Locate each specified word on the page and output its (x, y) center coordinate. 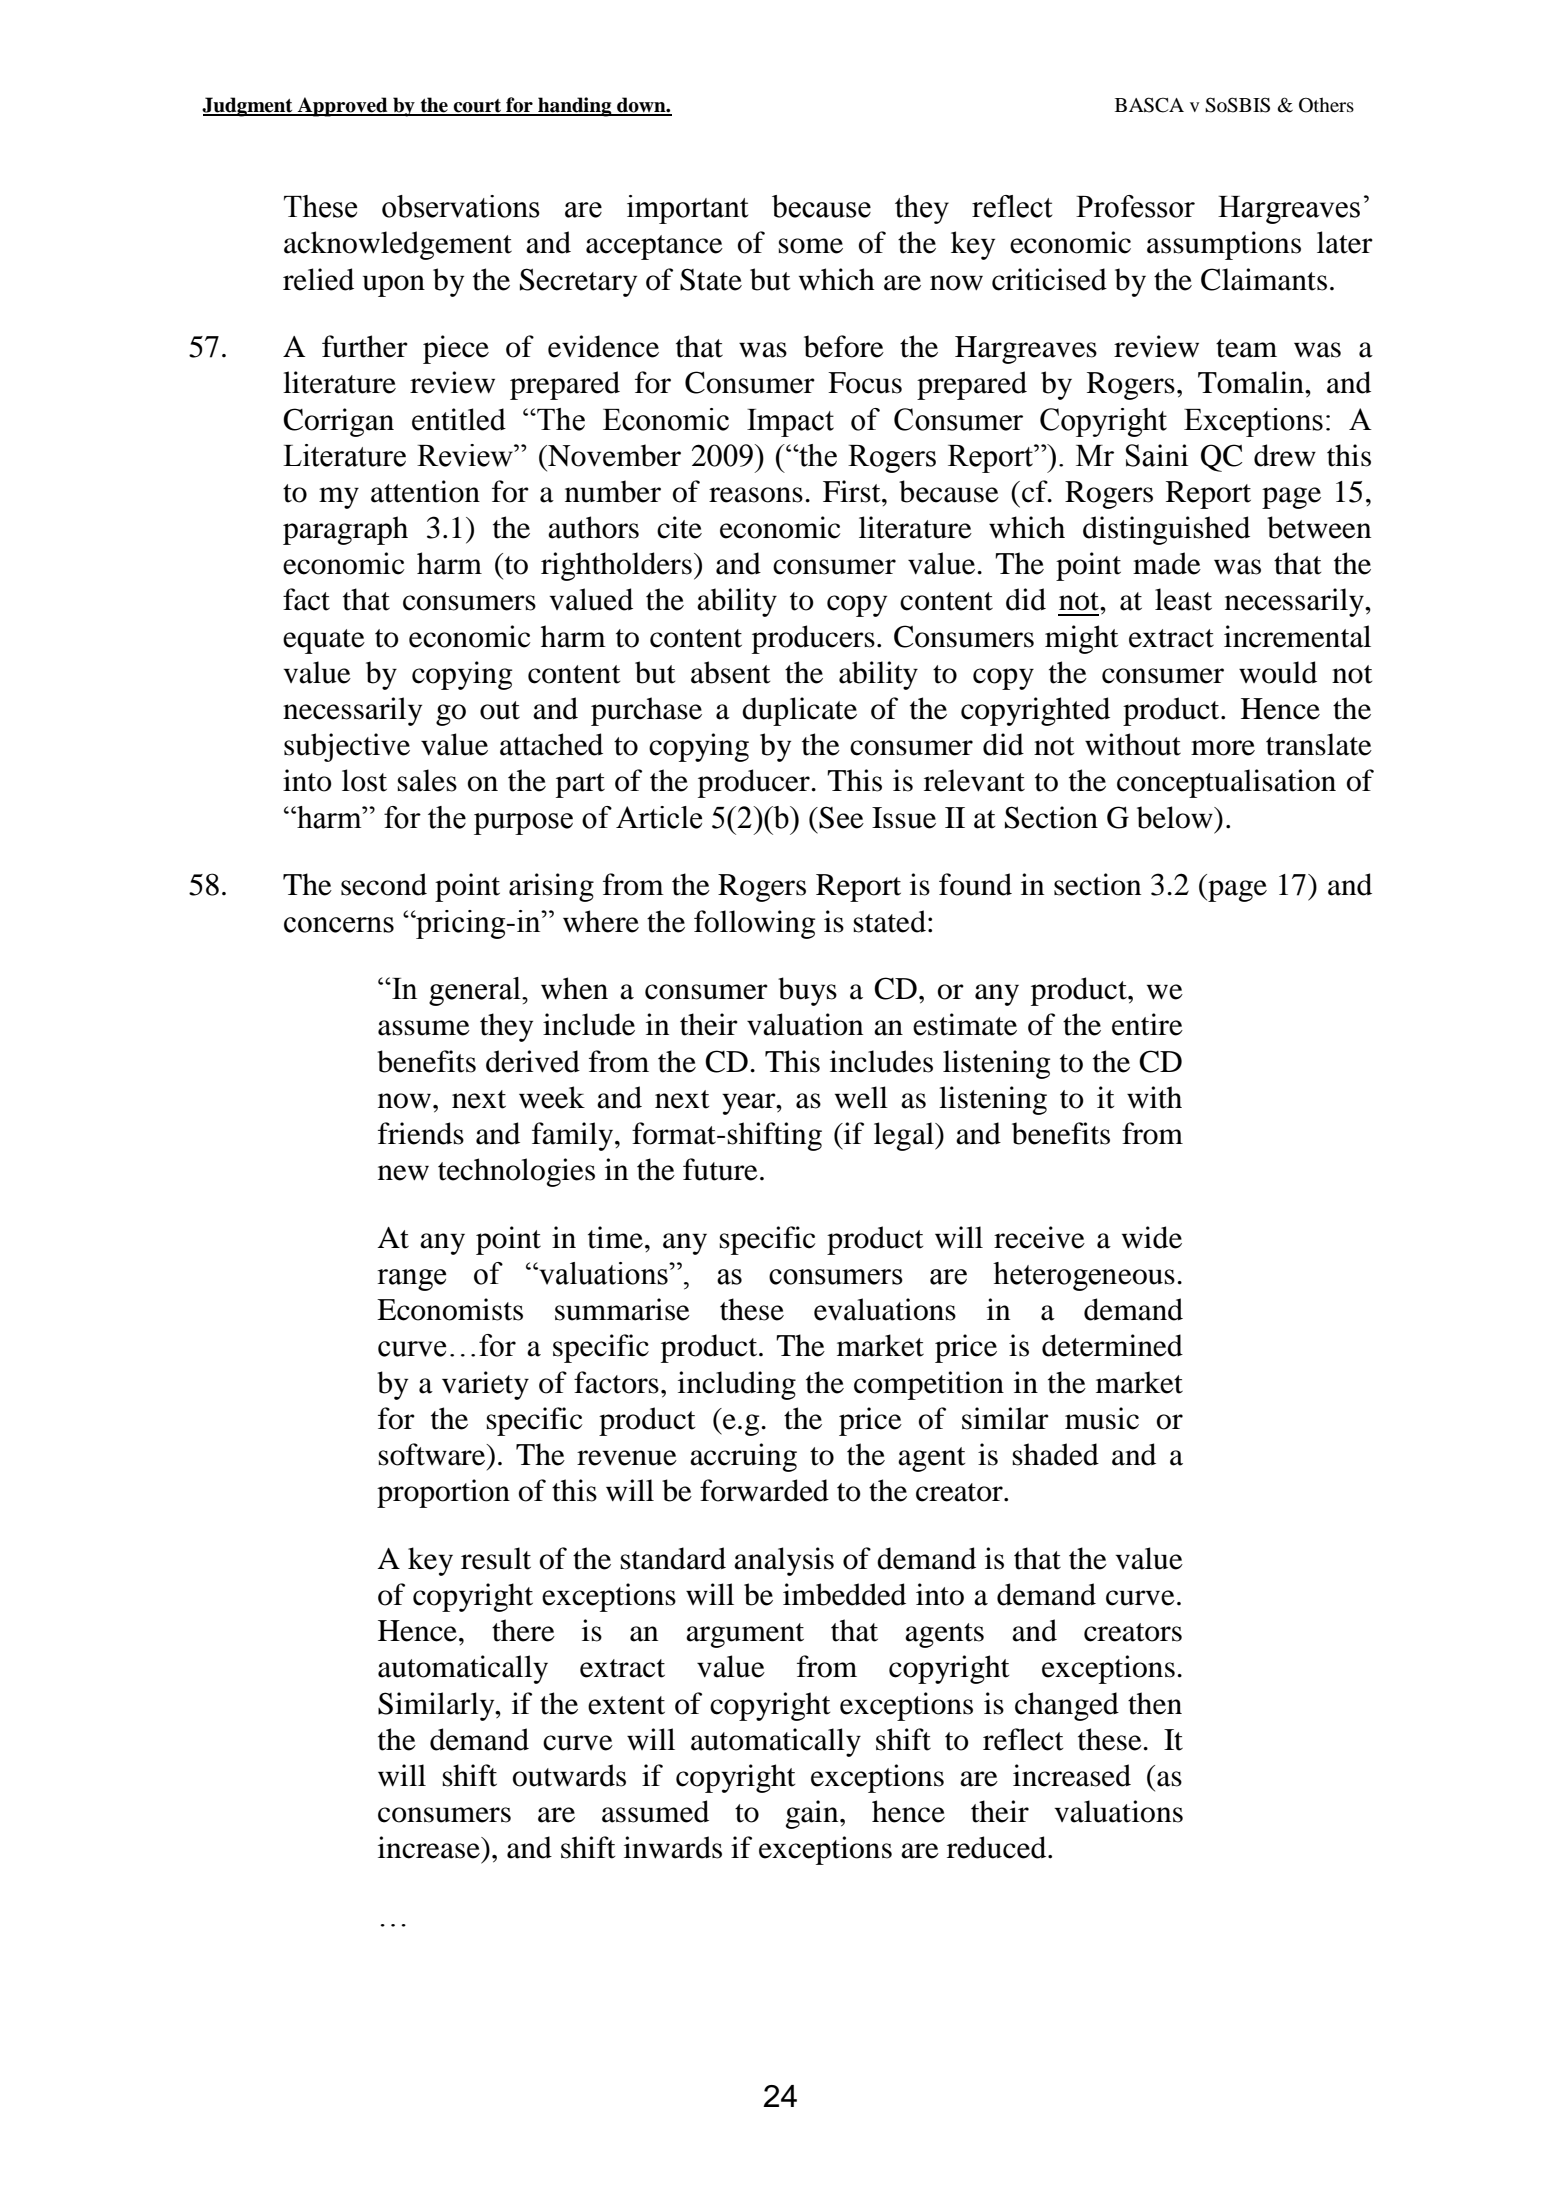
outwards (569, 1775)
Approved (343, 107)
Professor (1135, 206)
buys (807, 991)
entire (1147, 1024)
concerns (339, 925)
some (811, 246)
